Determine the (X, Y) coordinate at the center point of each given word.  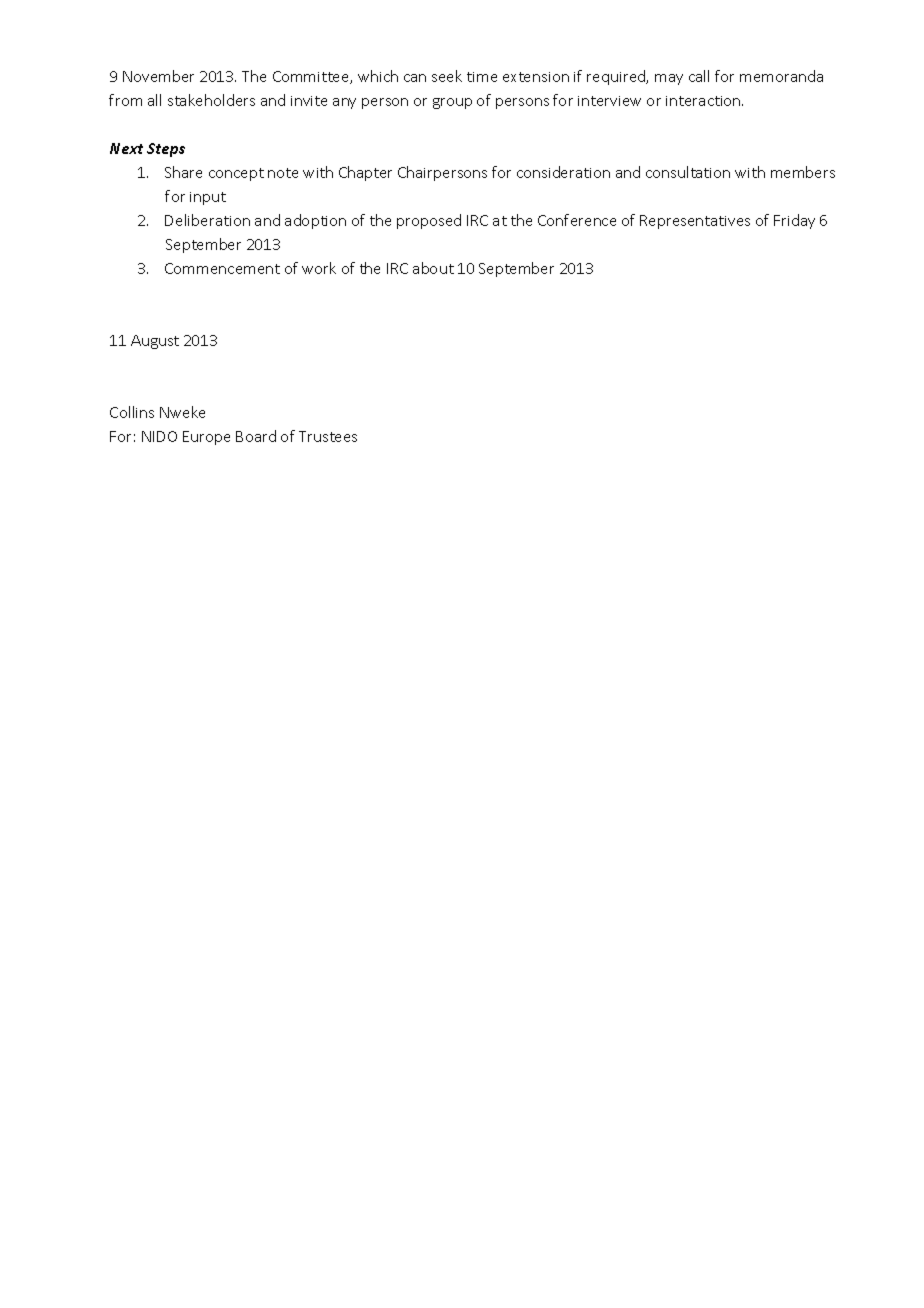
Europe (206, 438)
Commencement (222, 268)
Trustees (328, 436)
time (482, 77)
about (433, 268)
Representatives (695, 222)
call (699, 76)
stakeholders (211, 100)
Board (256, 436)
